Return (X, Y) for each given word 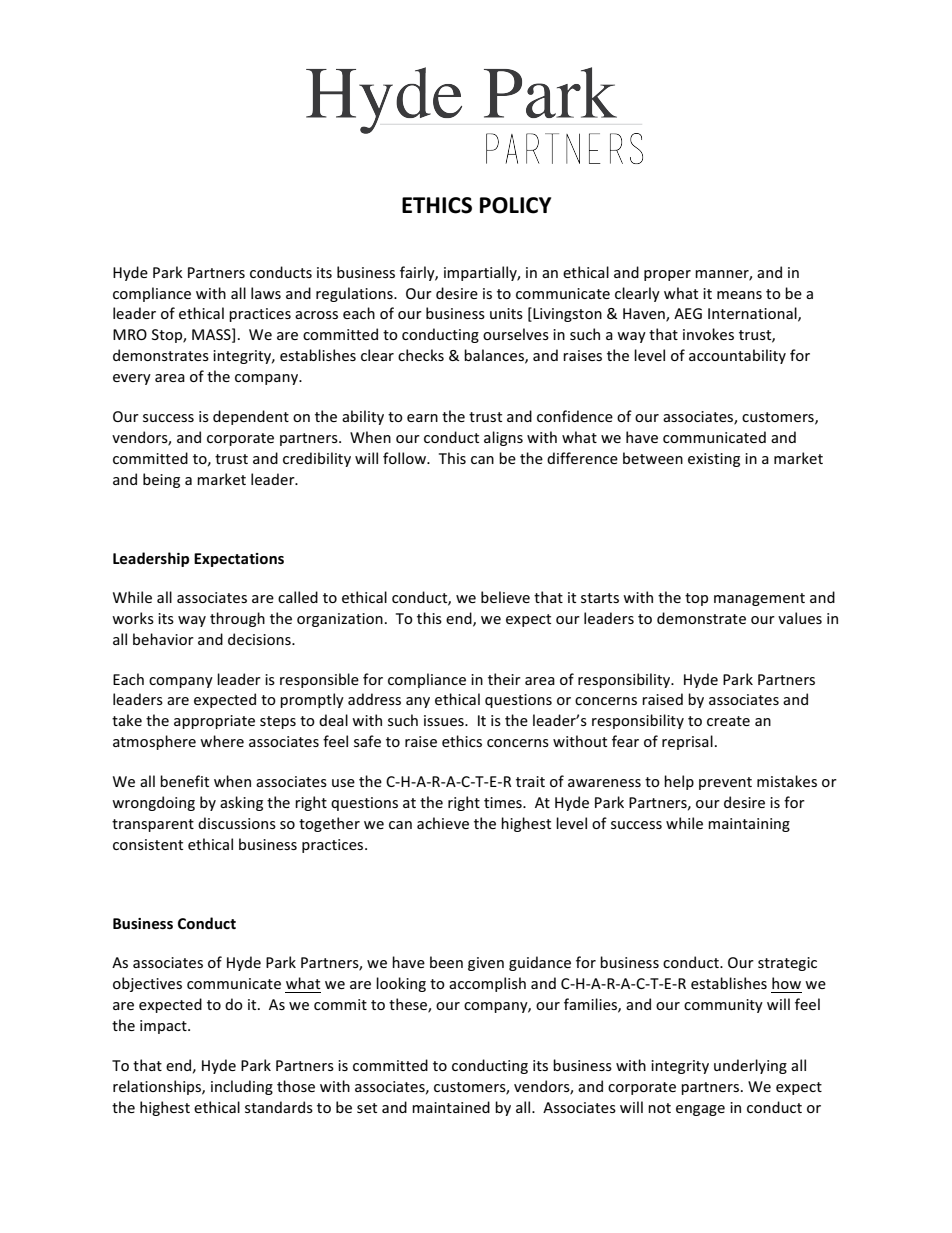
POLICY (515, 205)
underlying (750, 1066)
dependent (251, 417)
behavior (163, 639)
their (504, 679)
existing (714, 460)
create (728, 721)
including (242, 1087)
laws (266, 293)
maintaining (749, 825)
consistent (148, 844)
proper (667, 275)
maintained (451, 1107)
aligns (503, 438)
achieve (443, 823)
